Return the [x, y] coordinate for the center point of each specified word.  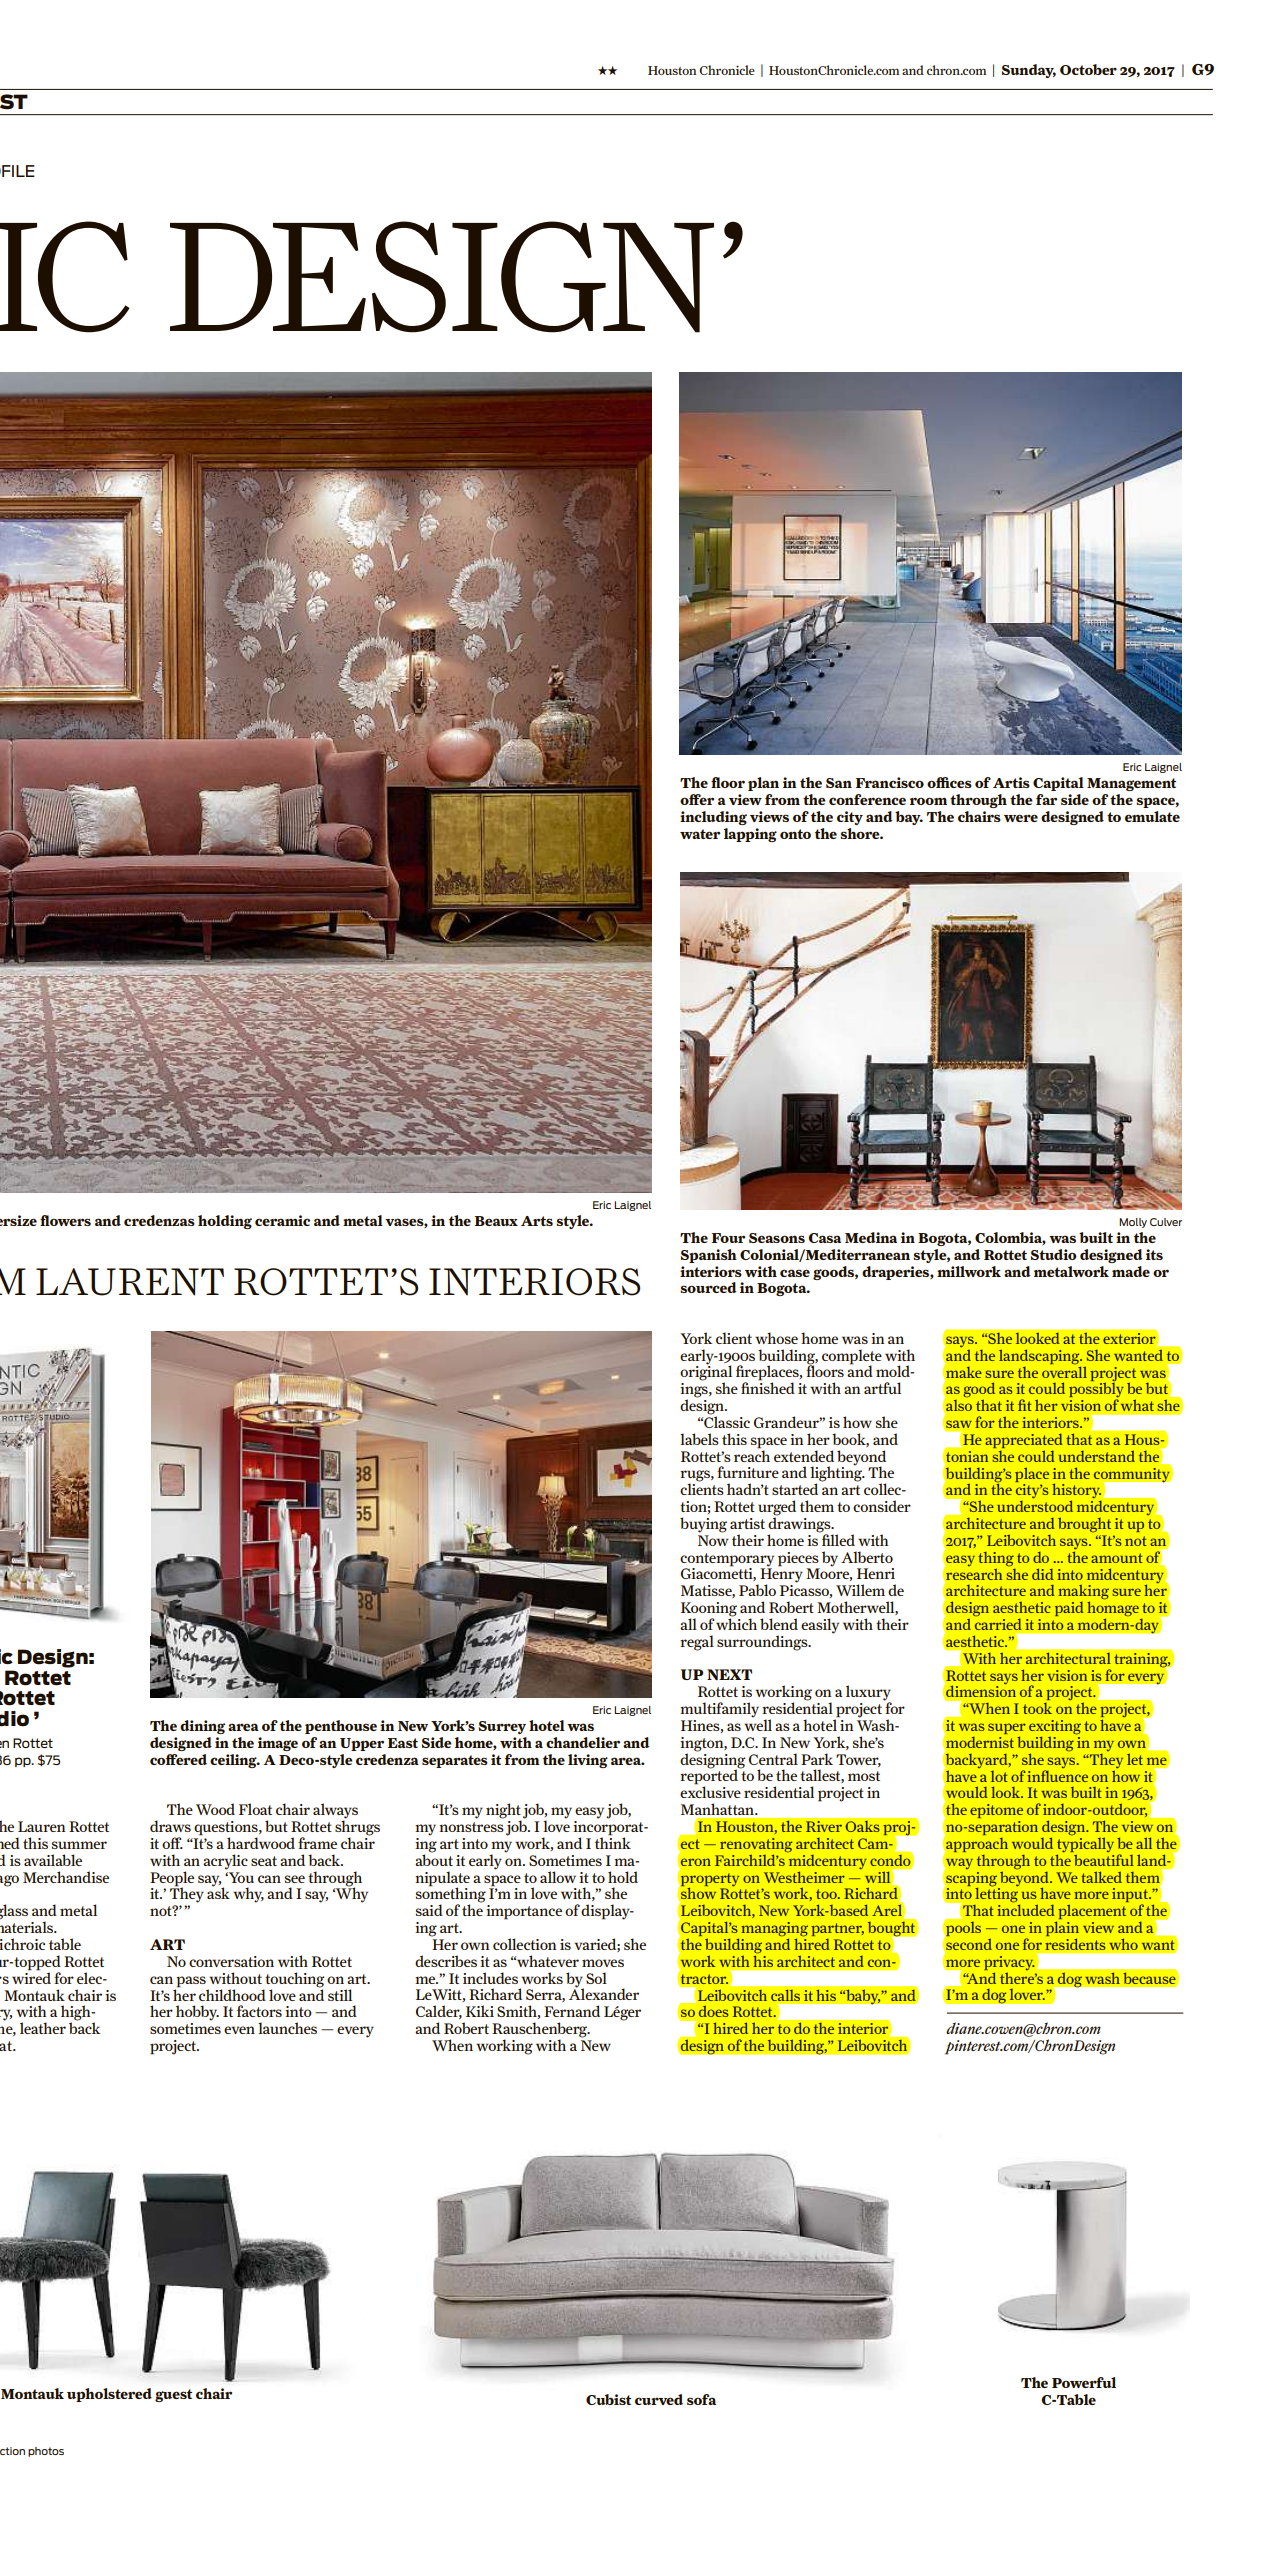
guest [173, 2395]
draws [170, 1826]
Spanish [709, 1256]
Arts [537, 1221]
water [700, 834]
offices [949, 782]
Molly [1133, 1223]
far [1046, 799]
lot [999, 1776]
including [713, 818]
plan [763, 784]
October [1088, 69]
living [588, 1761]
